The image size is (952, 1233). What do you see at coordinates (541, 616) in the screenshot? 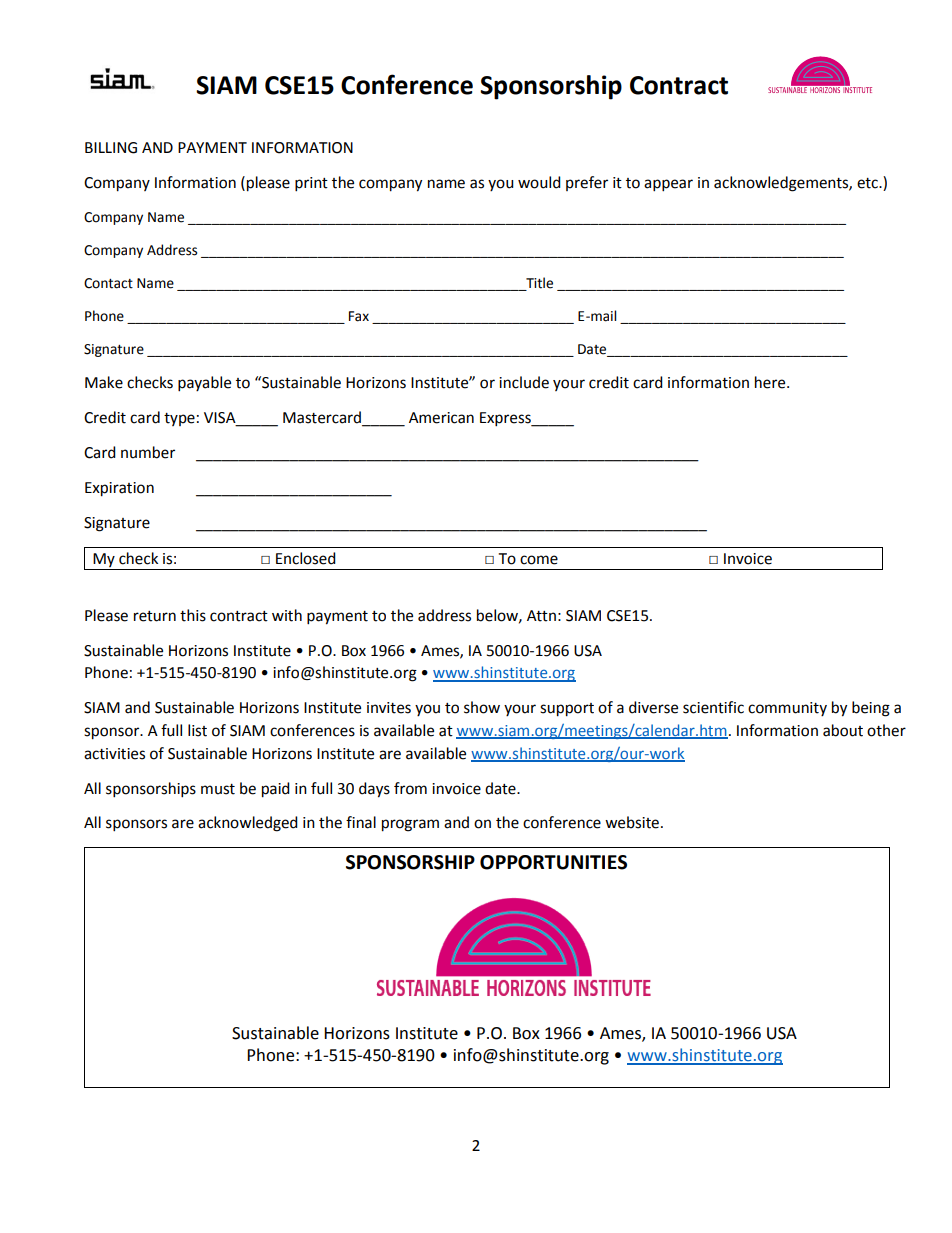
I see `Attn` at bounding box center [541, 616].
